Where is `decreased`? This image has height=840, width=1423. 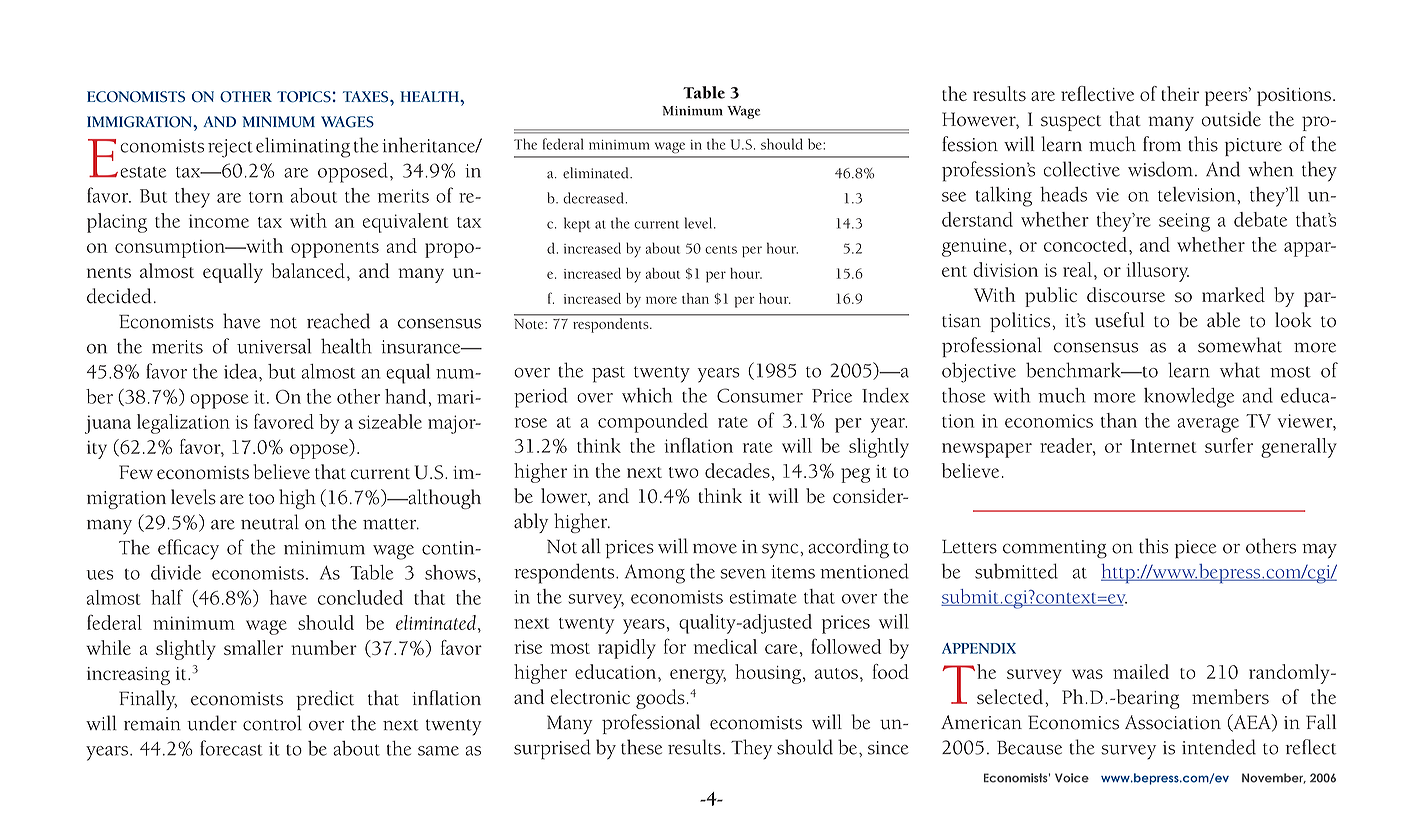 decreased is located at coordinates (594, 198).
